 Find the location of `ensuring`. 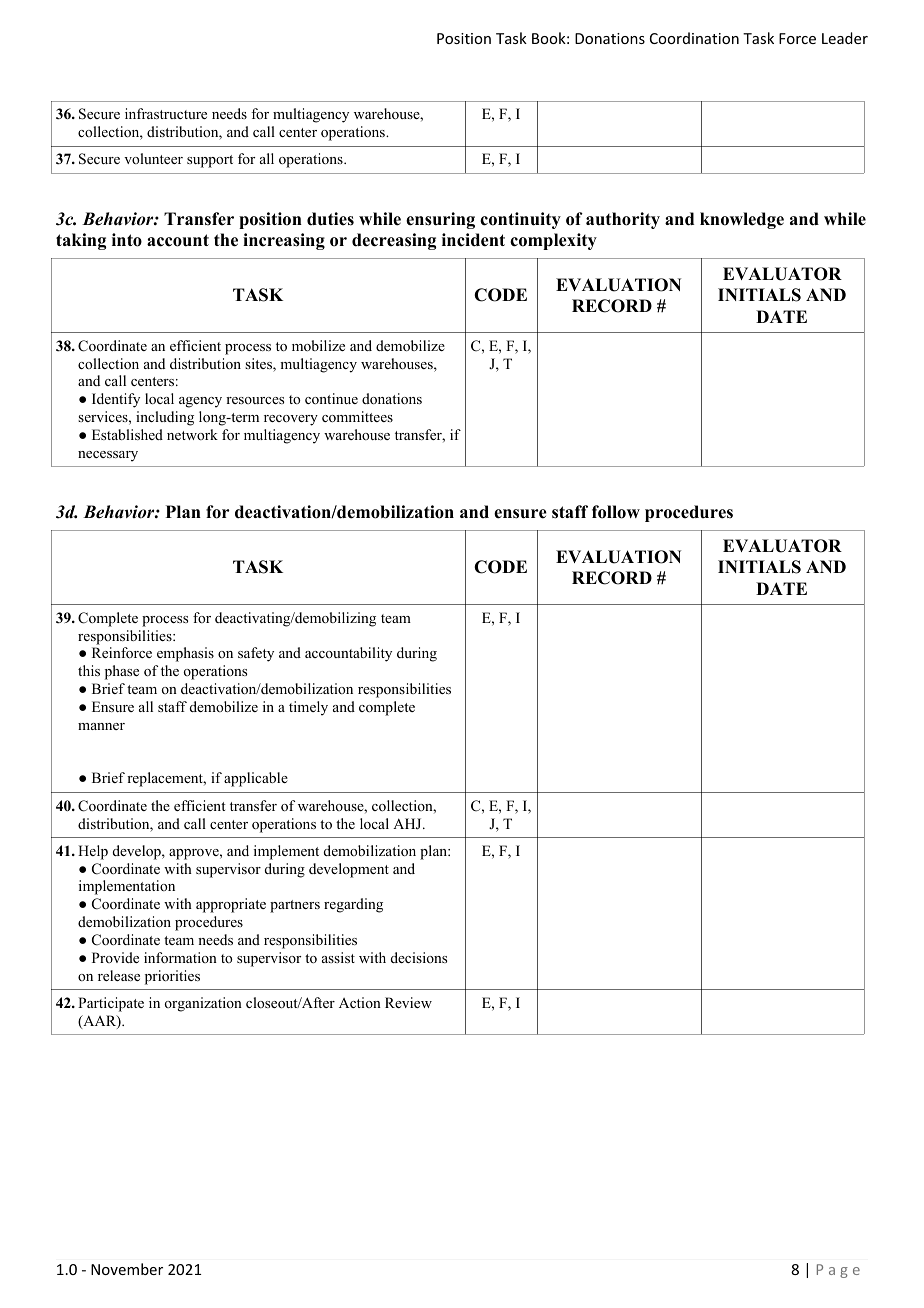

ensuring is located at coordinates (440, 220).
